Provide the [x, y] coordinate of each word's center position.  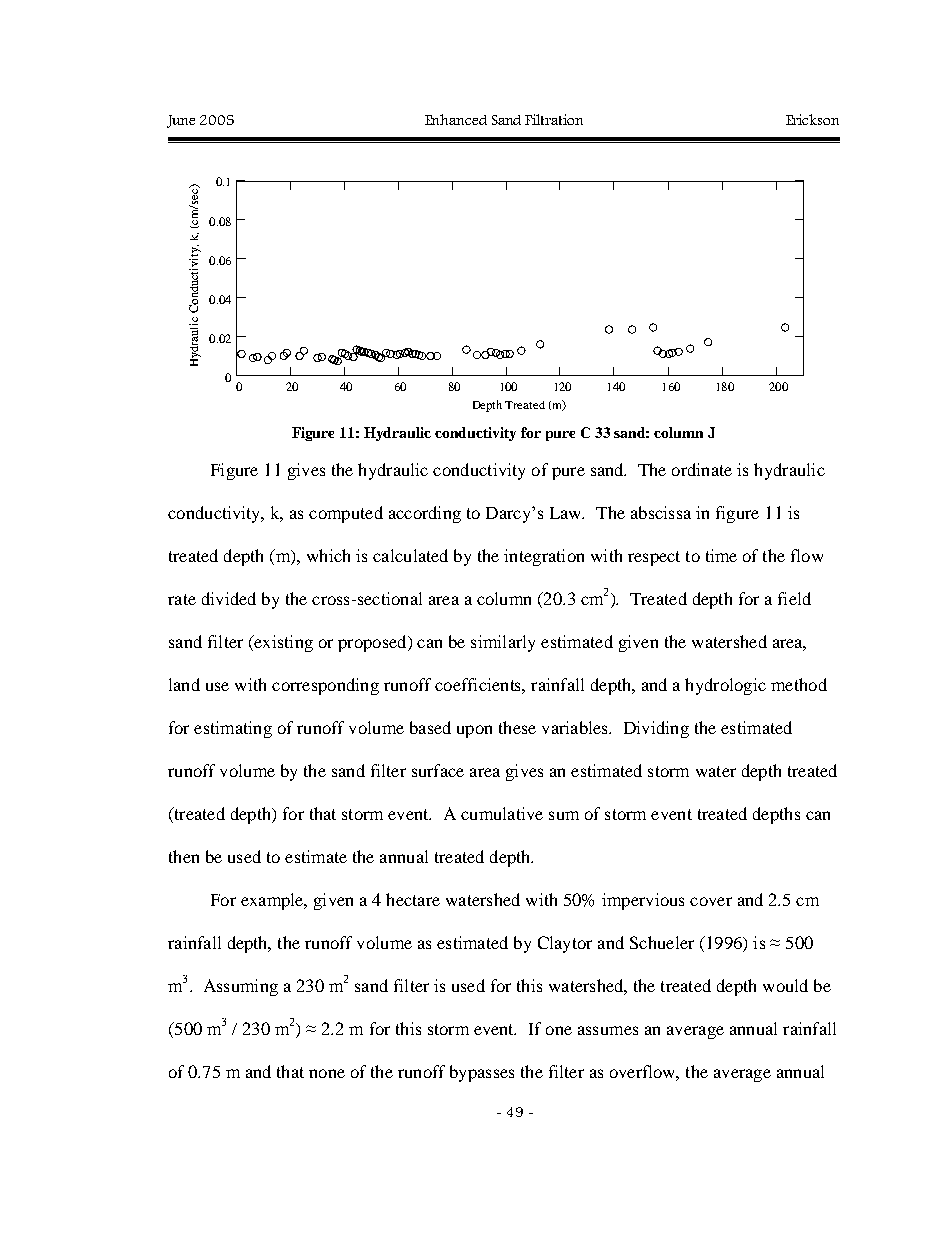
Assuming [241, 987]
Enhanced [456, 119]
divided [229, 598]
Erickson [812, 119]
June [181, 121]
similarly [503, 643]
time [721, 555]
